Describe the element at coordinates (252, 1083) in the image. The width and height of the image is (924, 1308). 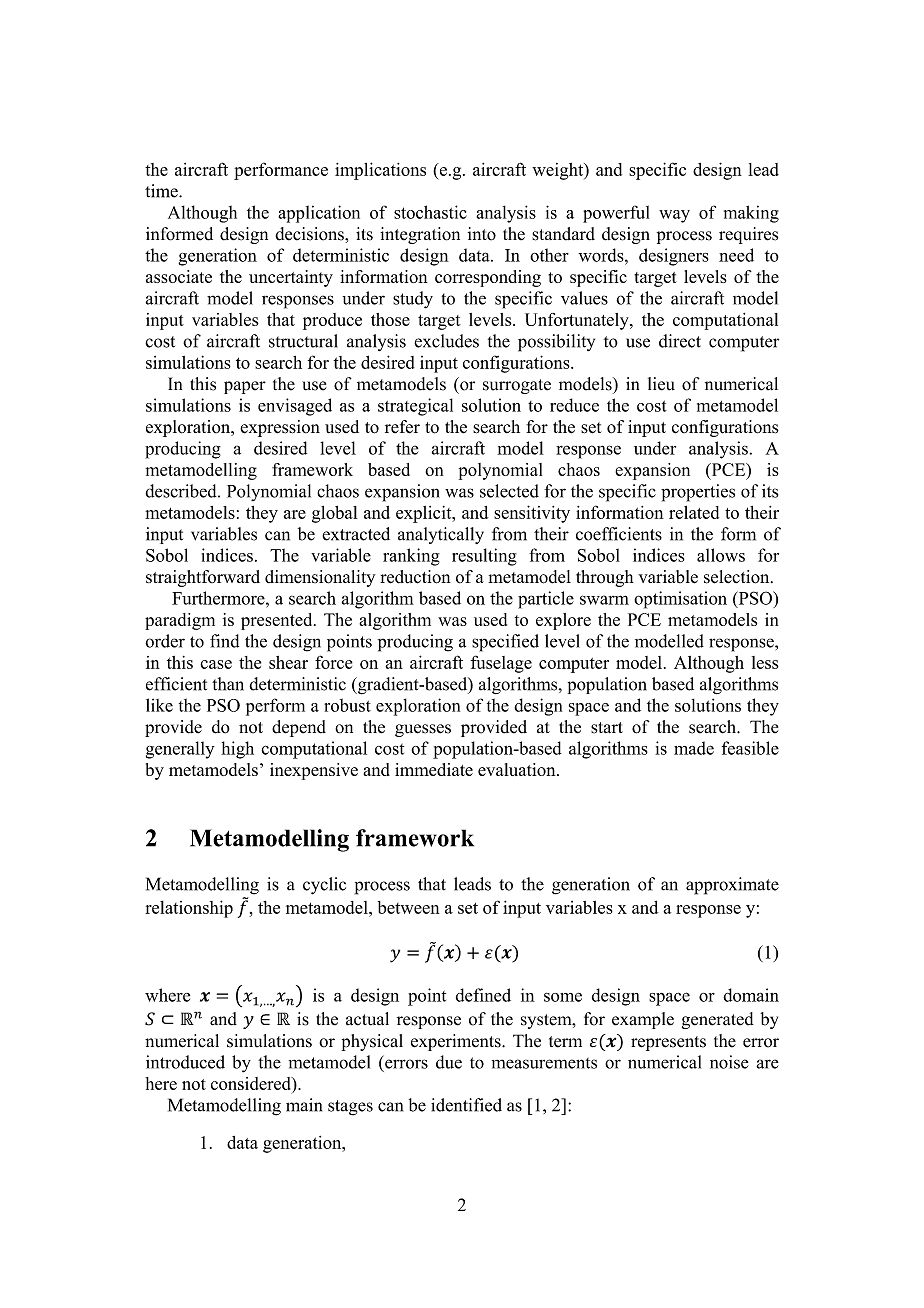
I see `considered` at that location.
